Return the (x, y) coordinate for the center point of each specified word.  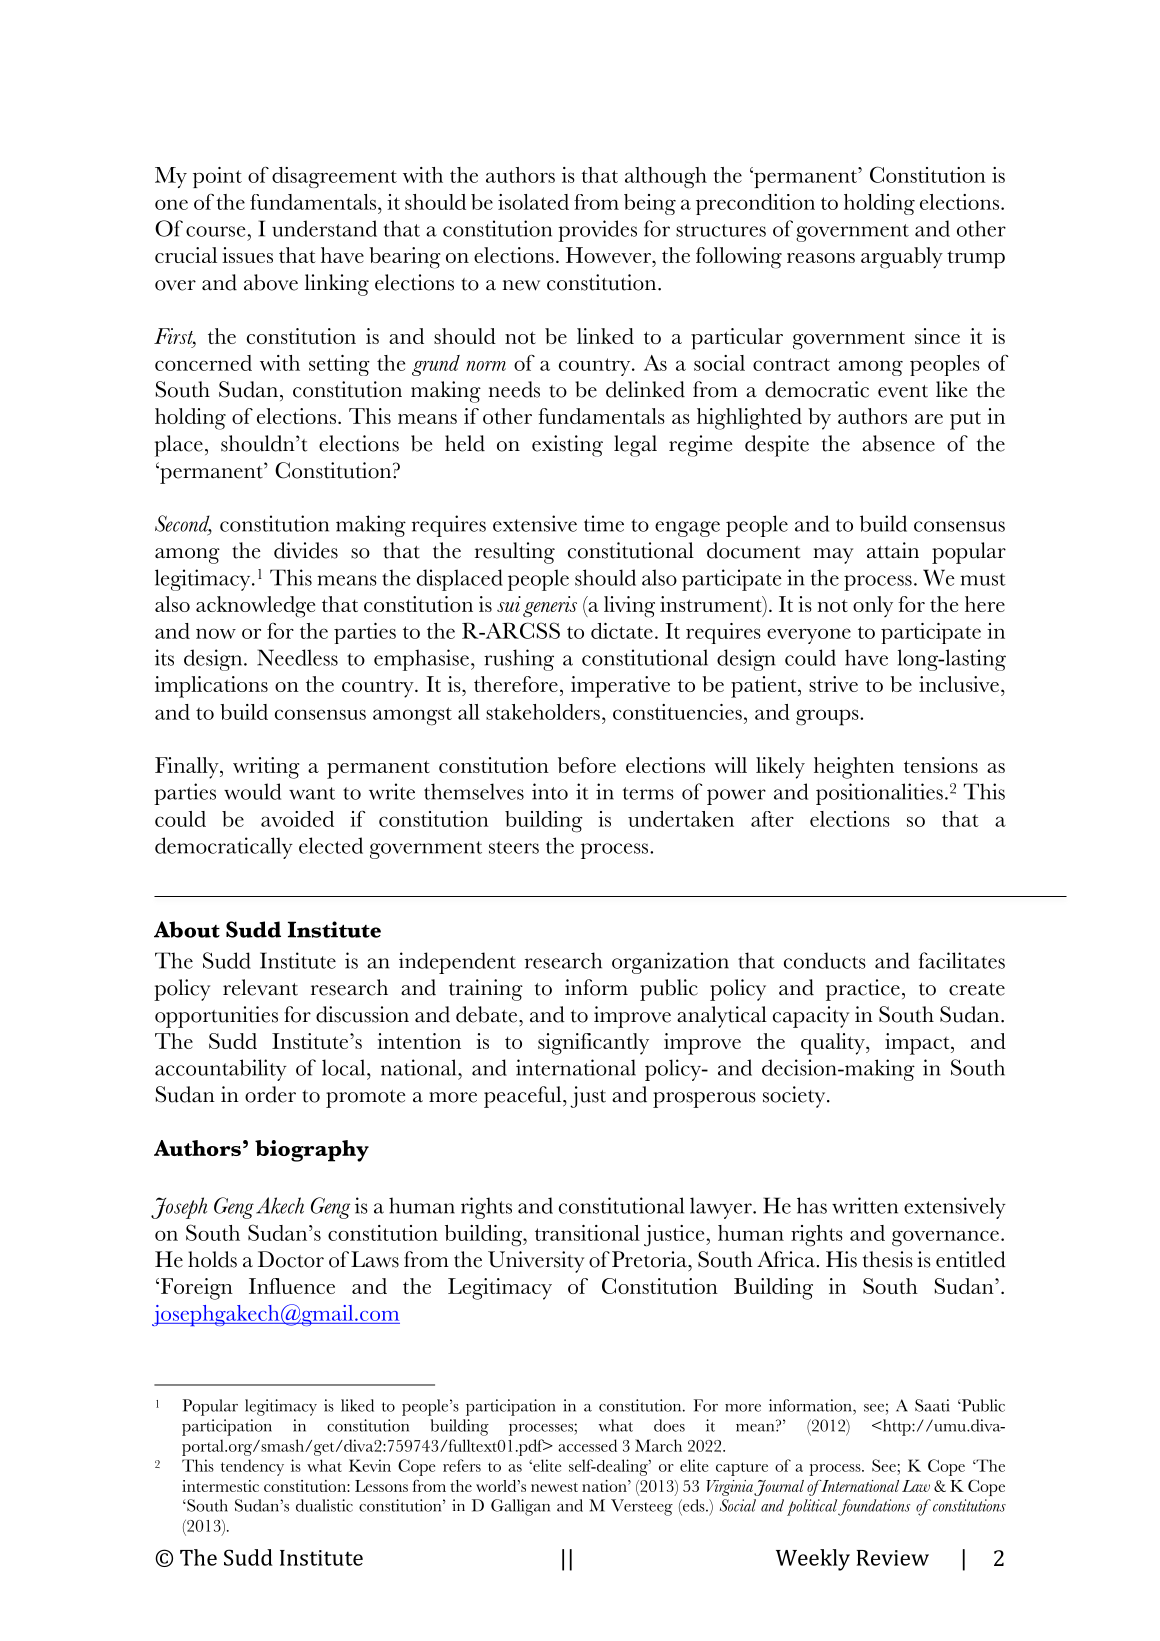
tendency (252, 1467)
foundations (874, 1507)
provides (597, 231)
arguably (902, 258)
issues (247, 255)
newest (554, 1487)
